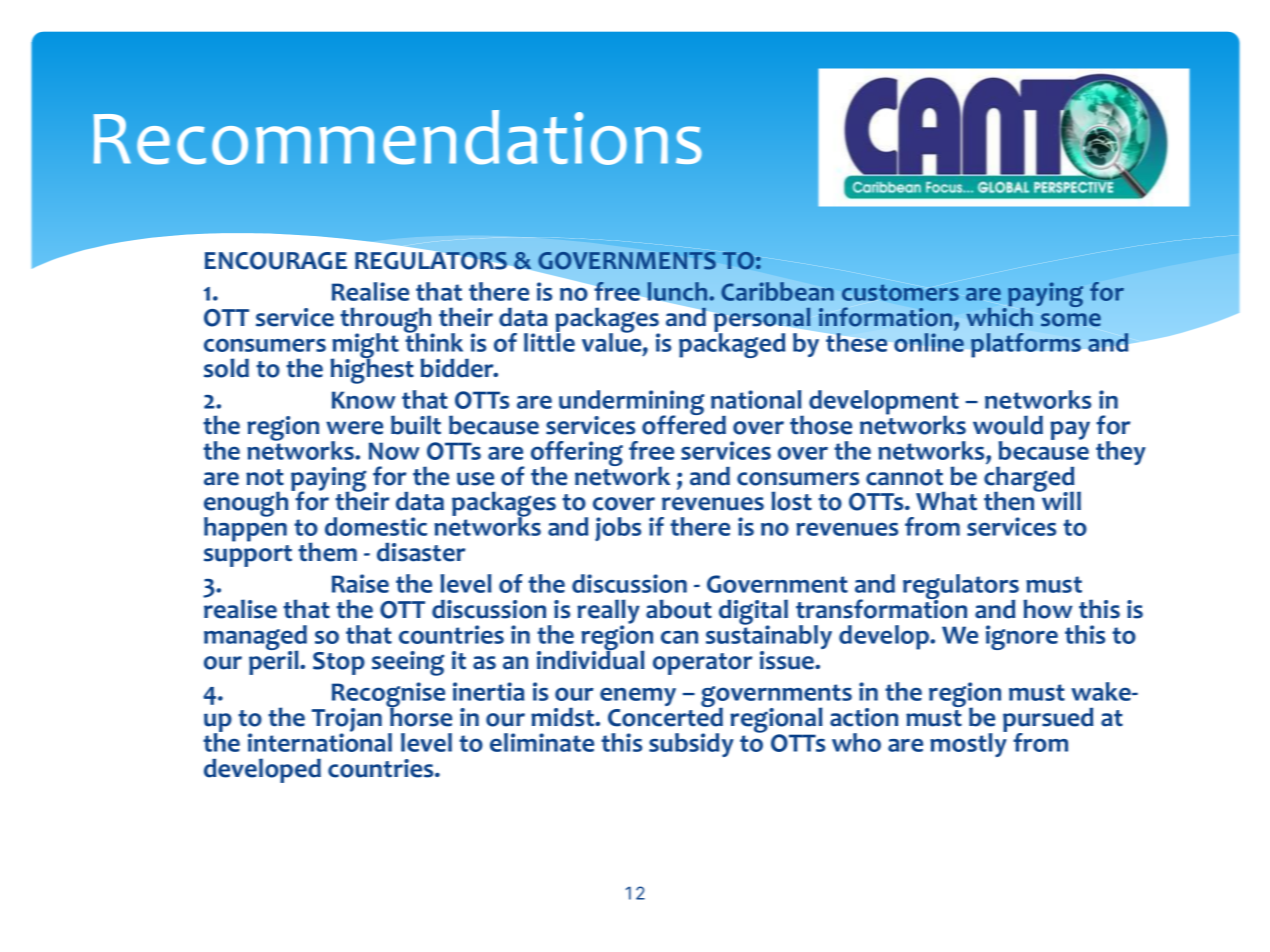 This page has height=952, width=1270. What do you see at coordinates (398, 137) in the page?
I see `Recommendations` at bounding box center [398, 137].
